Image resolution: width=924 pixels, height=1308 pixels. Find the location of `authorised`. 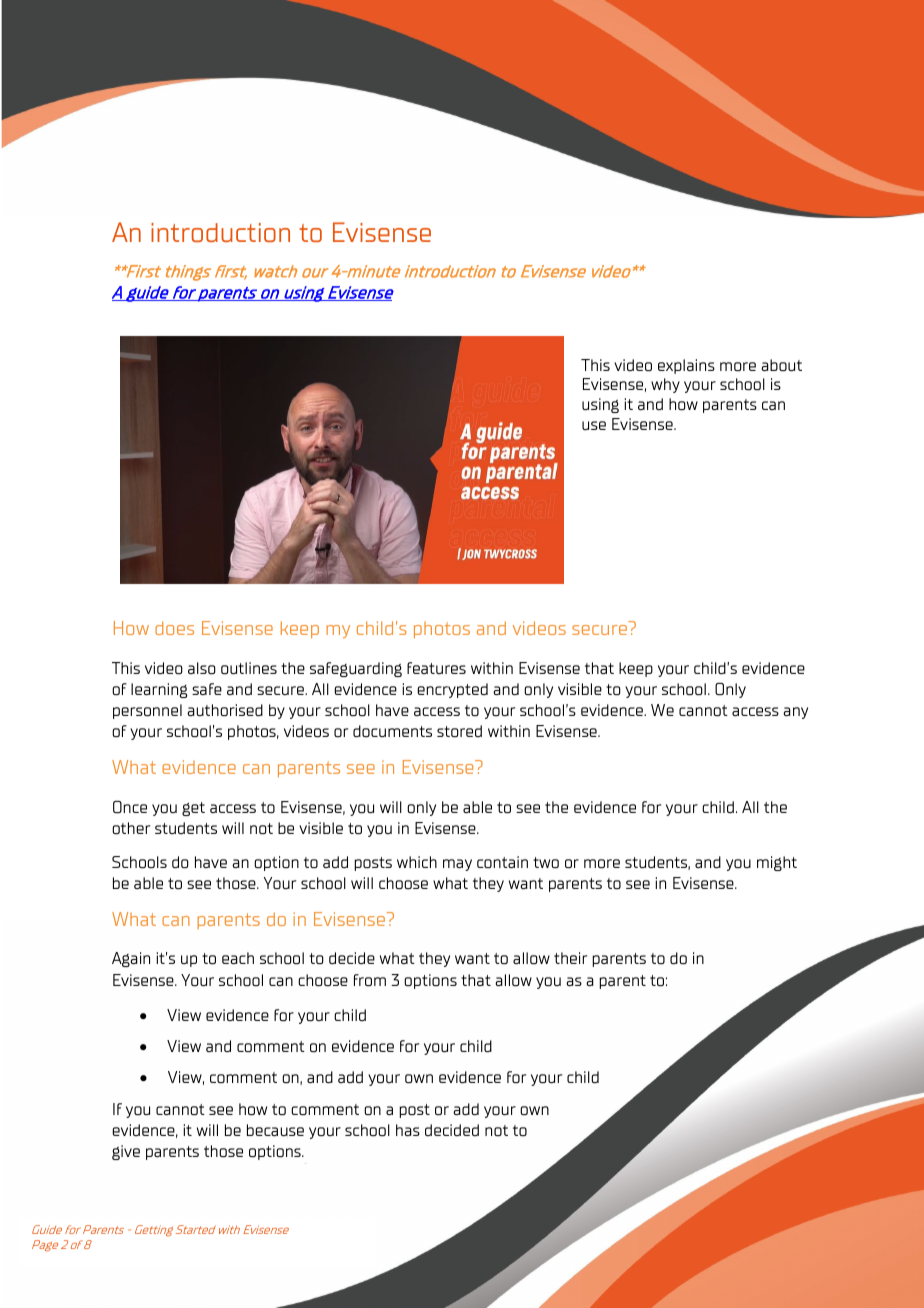

authorised is located at coordinates (225, 710).
